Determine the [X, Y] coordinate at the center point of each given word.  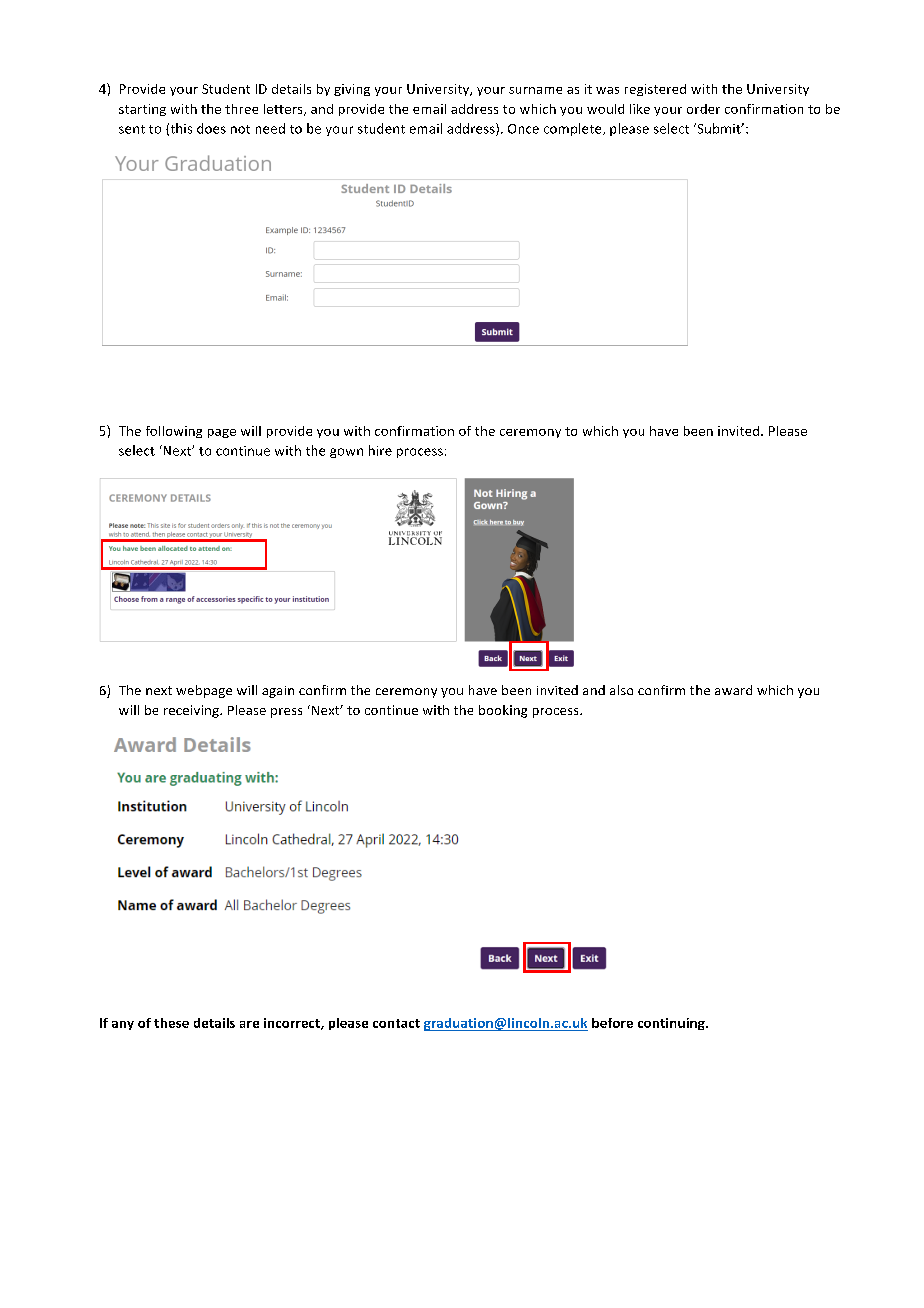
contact [396, 1023]
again [278, 692]
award [733, 690]
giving [352, 90]
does [211, 128]
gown [346, 453]
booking [503, 711]
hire [380, 450]
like [640, 109]
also [621, 690]
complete [574, 129]
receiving [192, 711]
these [171, 1023]
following [174, 432]
